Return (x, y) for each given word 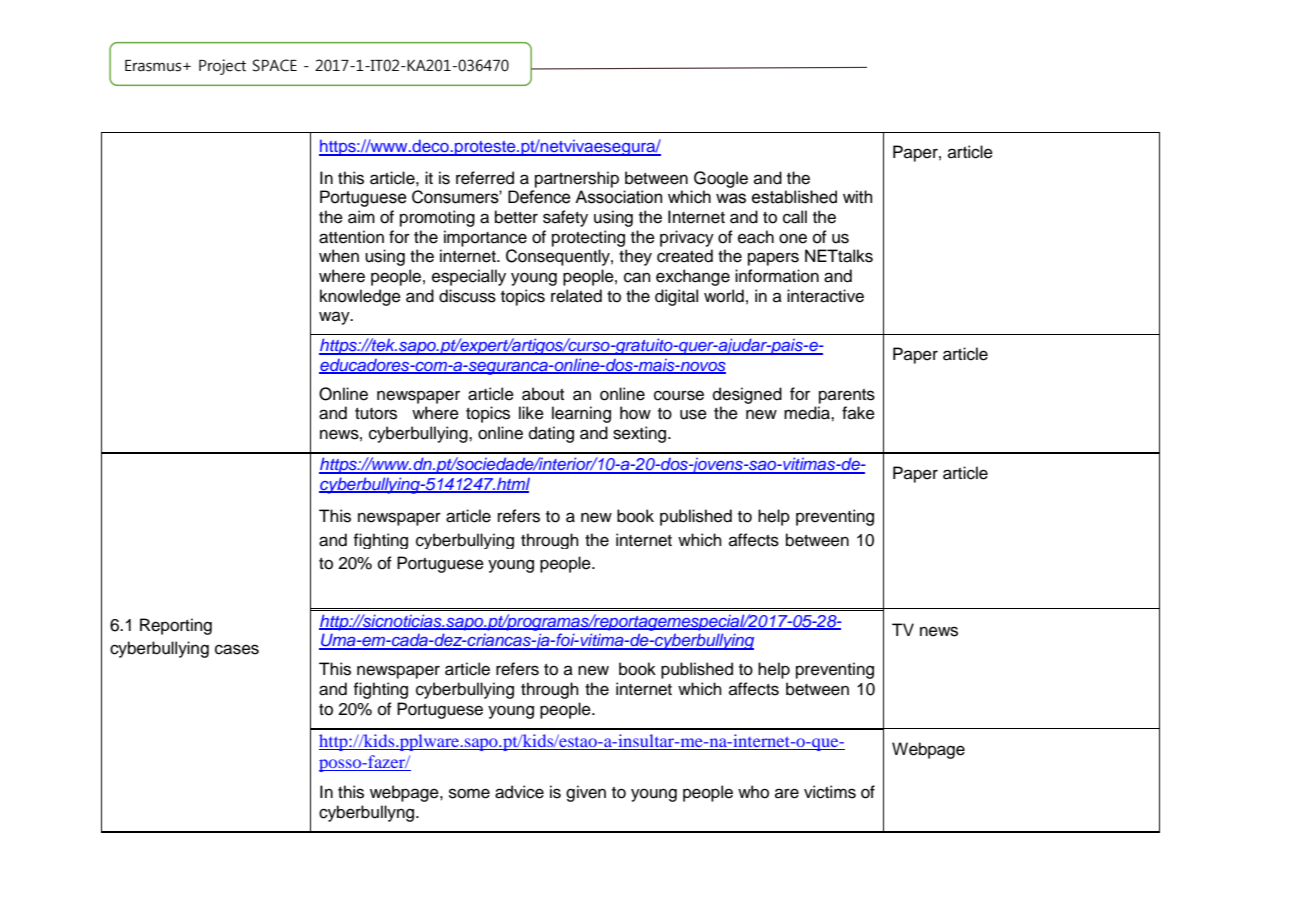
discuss (467, 296)
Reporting (176, 626)
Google (721, 179)
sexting (641, 434)
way (335, 318)
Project (222, 67)
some (469, 793)
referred (485, 178)
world (724, 296)
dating (551, 434)
